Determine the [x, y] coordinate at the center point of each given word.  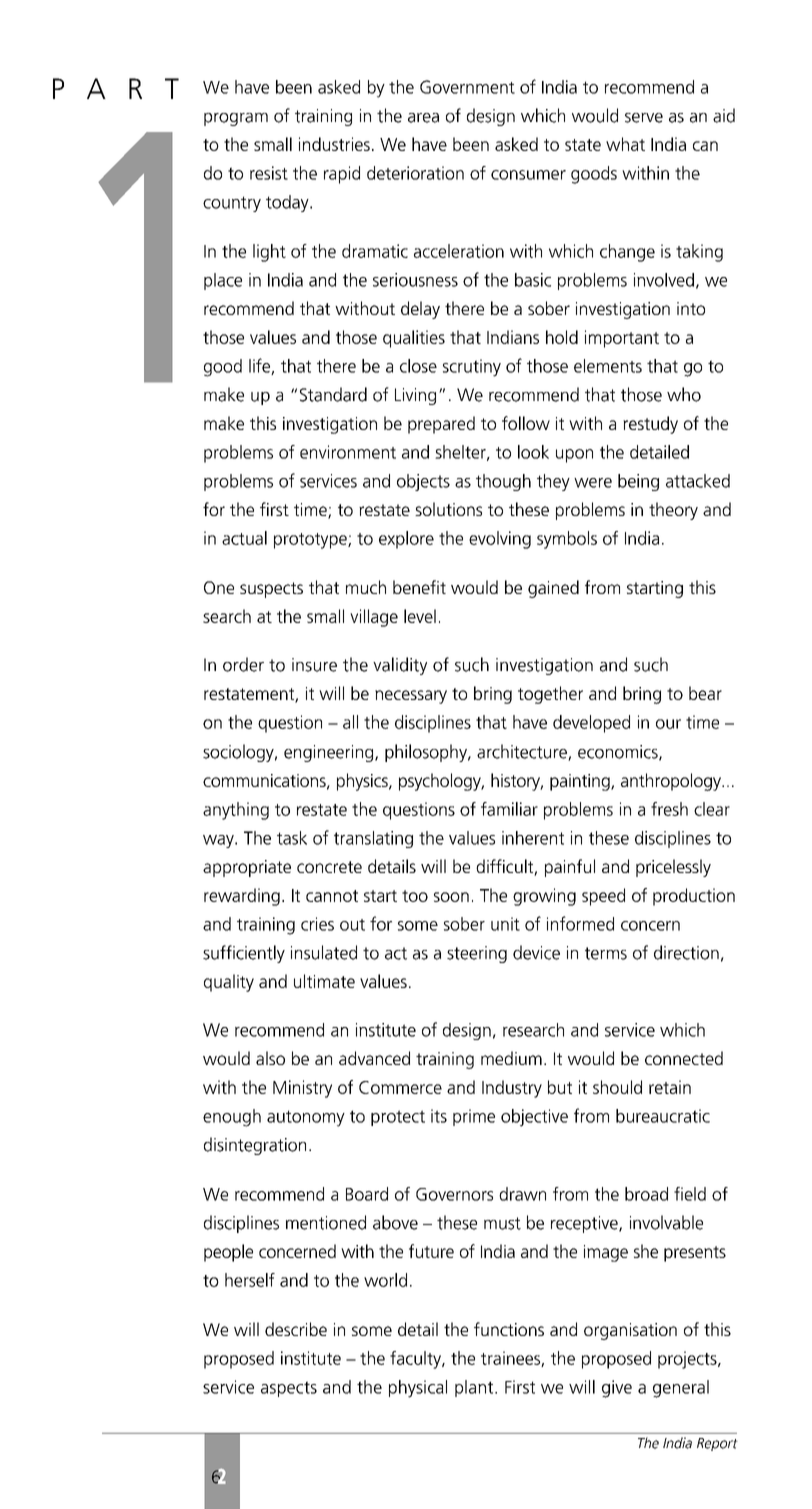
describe [296, 1329]
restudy [650, 425]
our [668, 724]
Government [467, 87]
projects [688, 1360]
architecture [523, 752]
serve [644, 118]
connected [684, 1058]
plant [475, 1388]
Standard [333, 394]
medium [511, 1058]
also [270, 1058]
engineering [330, 753]
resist [269, 173]
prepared [441, 425]
